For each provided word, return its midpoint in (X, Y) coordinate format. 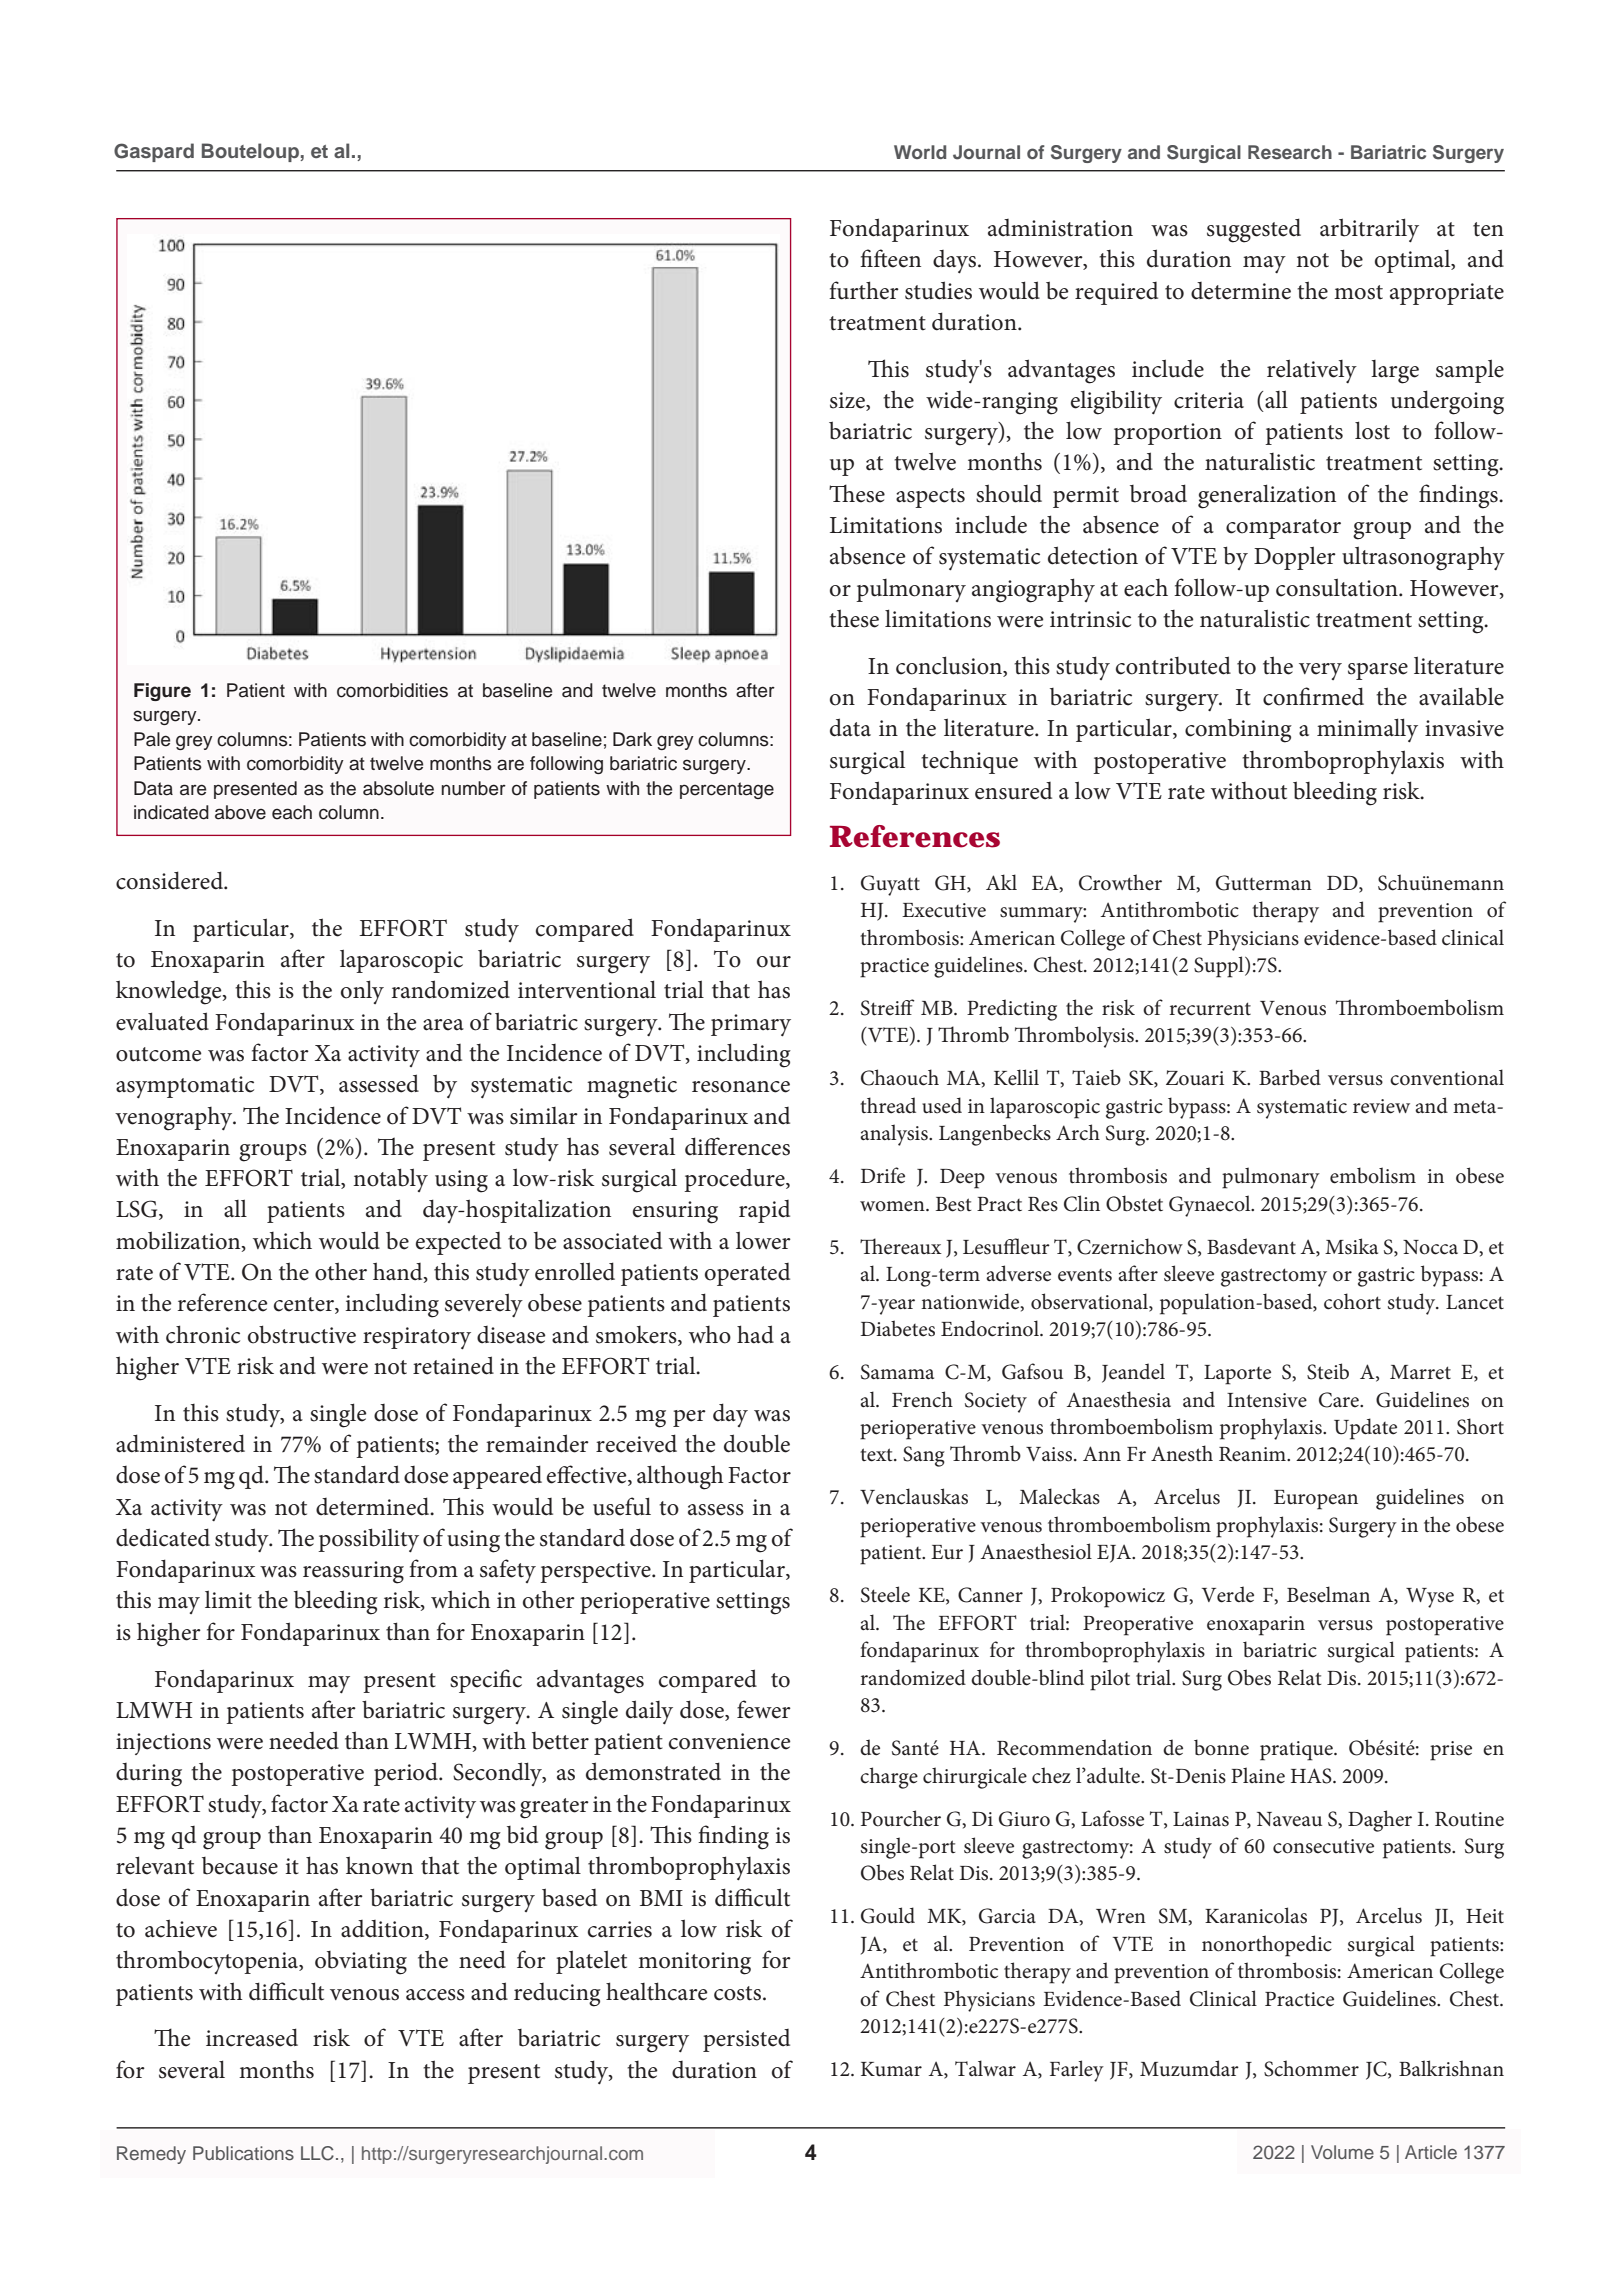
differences (737, 1146)
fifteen (890, 258)
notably (390, 1180)
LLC (317, 2153)
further (864, 290)
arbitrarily (1369, 230)
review (1381, 1106)
